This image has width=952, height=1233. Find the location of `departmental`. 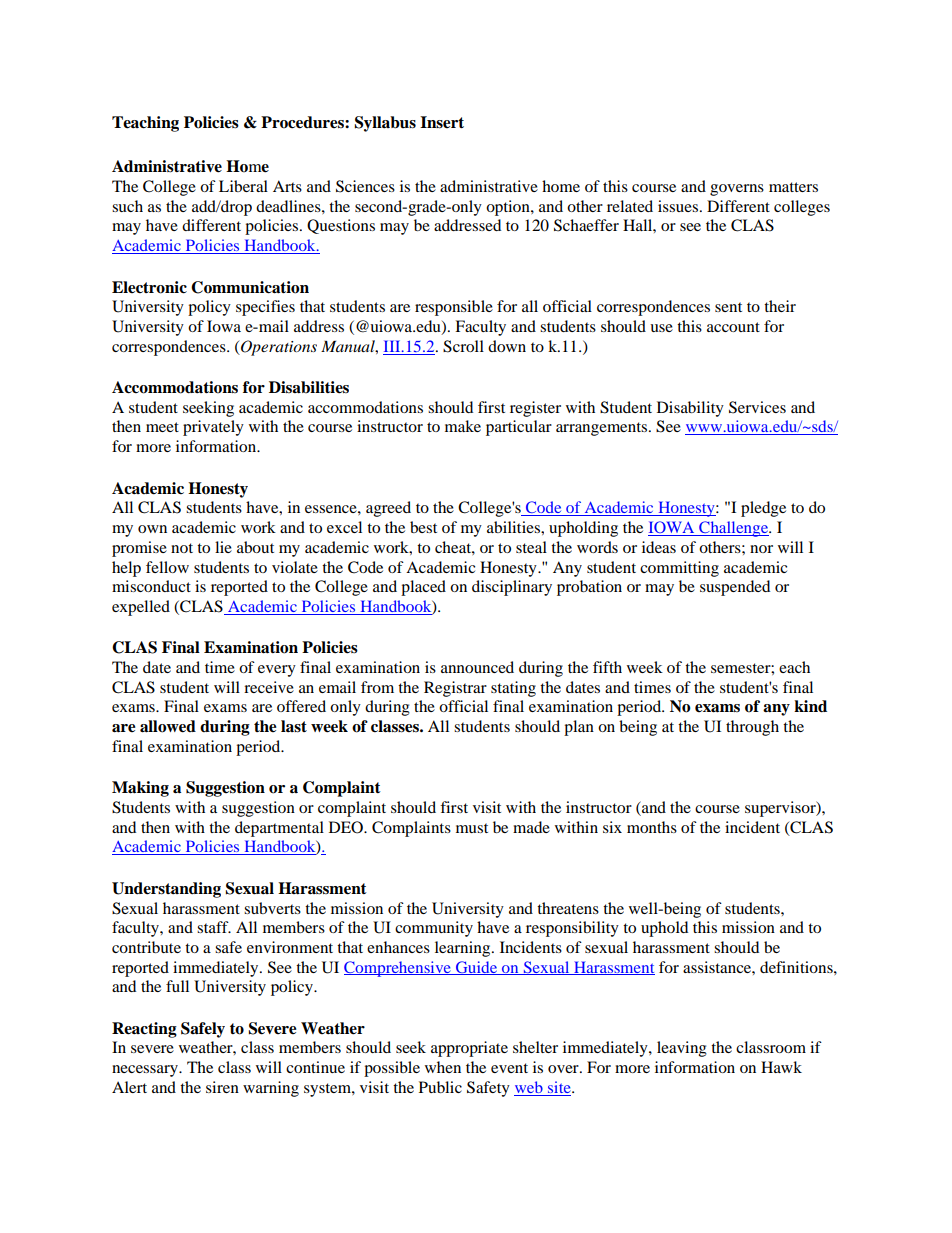

departmental is located at coordinates (279, 829).
